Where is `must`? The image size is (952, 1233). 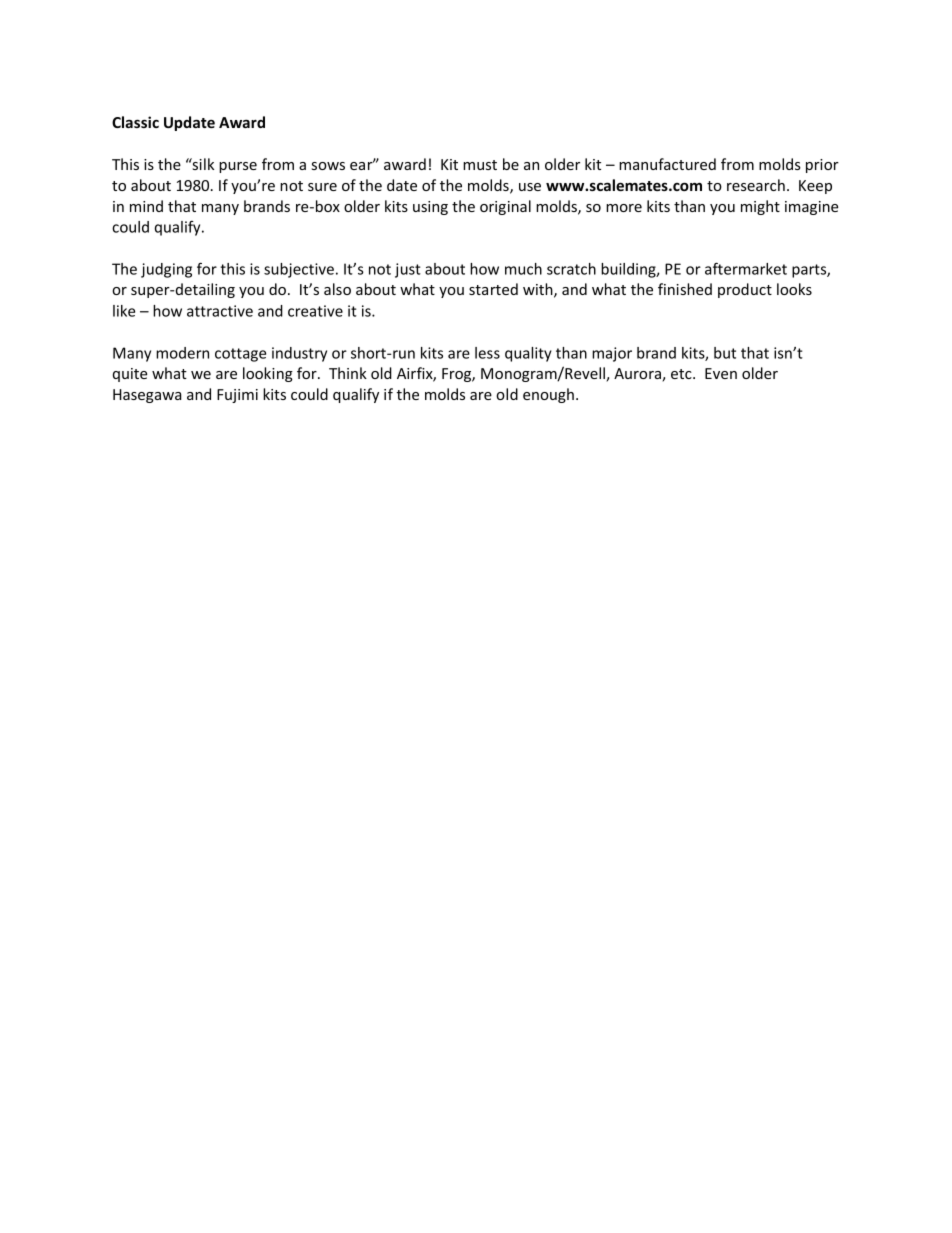 must is located at coordinates (480, 165).
